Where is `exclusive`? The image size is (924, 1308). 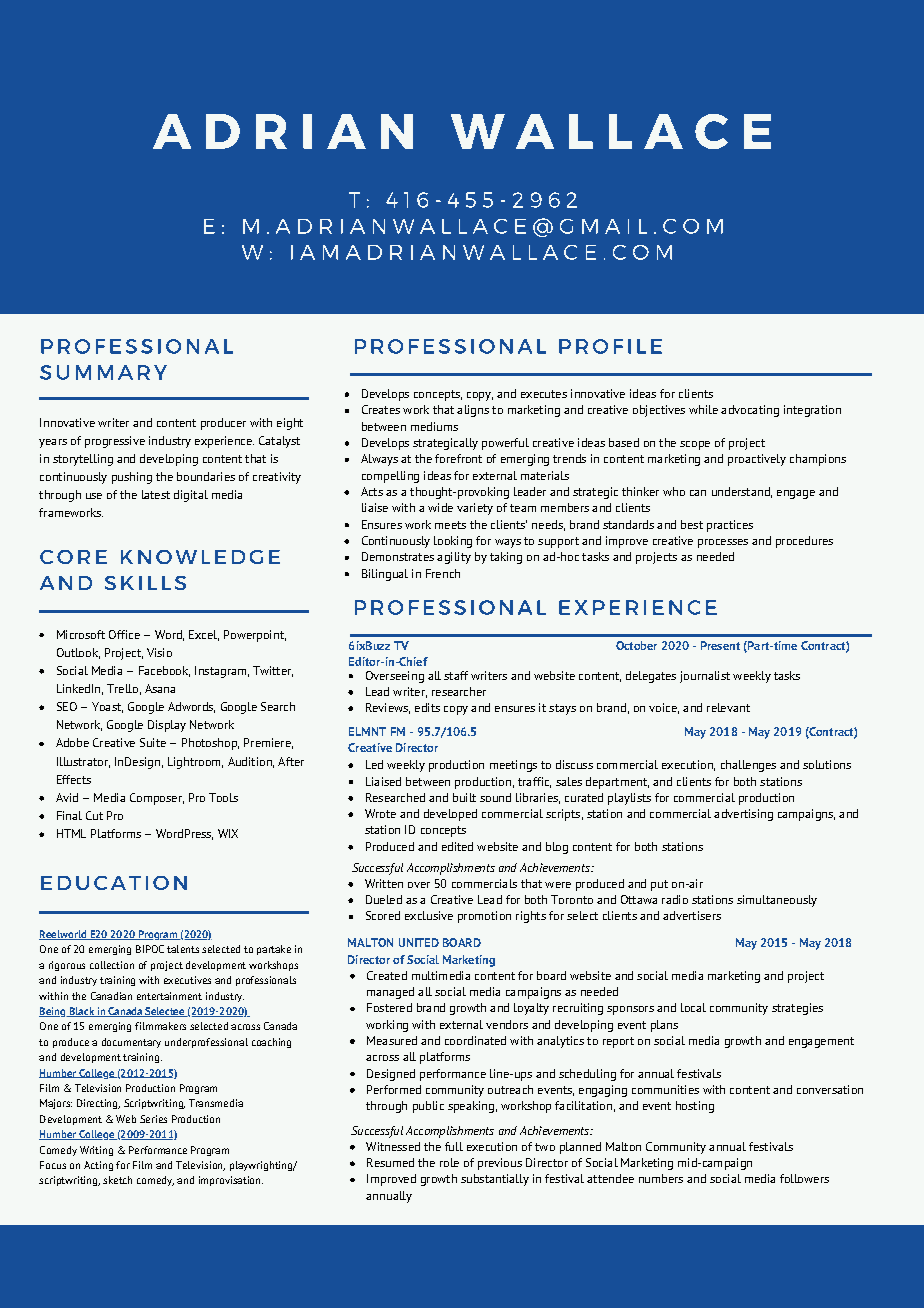
exclusive is located at coordinates (429, 915).
